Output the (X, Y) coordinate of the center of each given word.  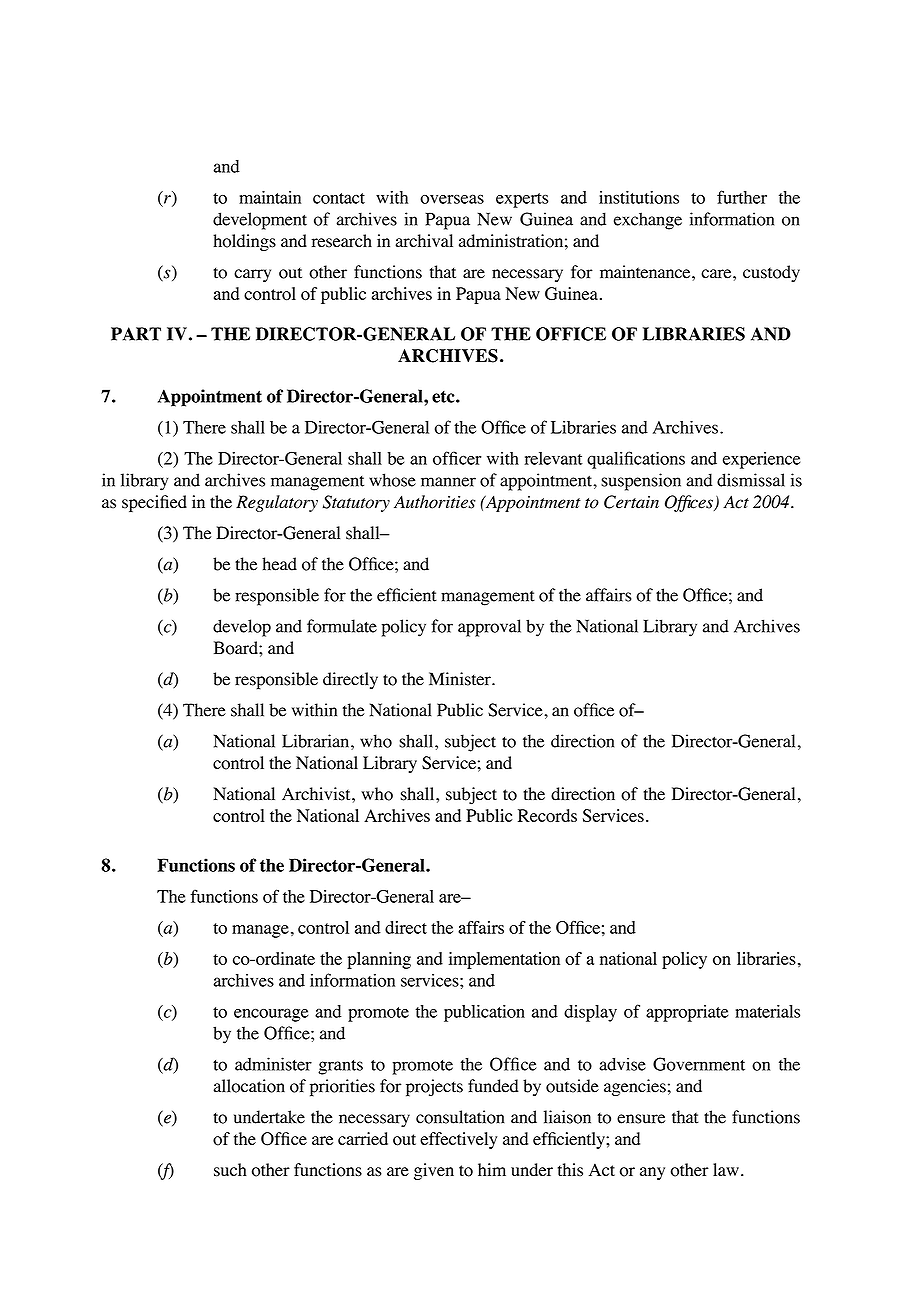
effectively (458, 1140)
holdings (244, 242)
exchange (648, 221)
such (230, 1170)
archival (424, 240)
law (726, 1169)
